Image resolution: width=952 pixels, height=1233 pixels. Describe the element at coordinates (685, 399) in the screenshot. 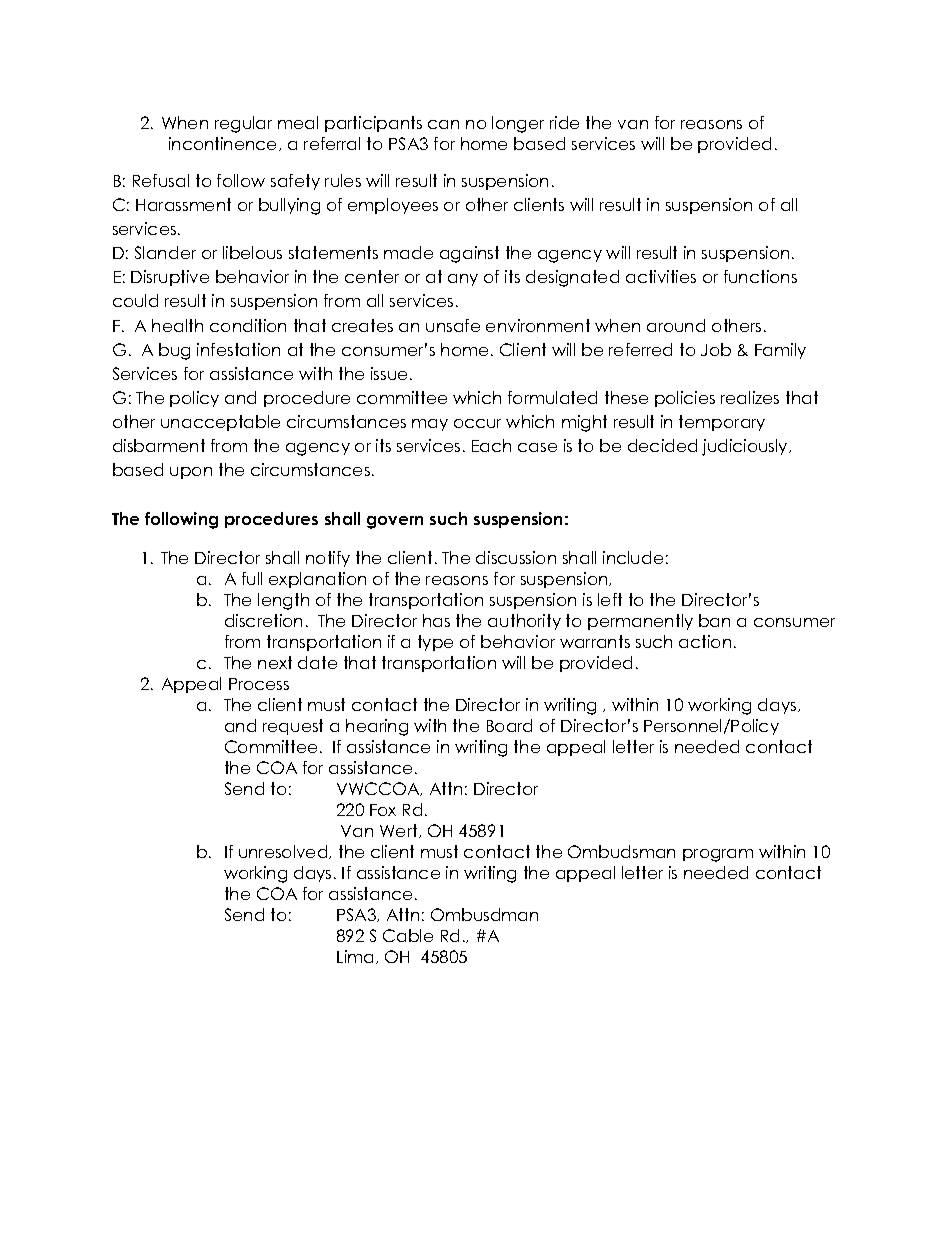

I see `policies` at that location.
